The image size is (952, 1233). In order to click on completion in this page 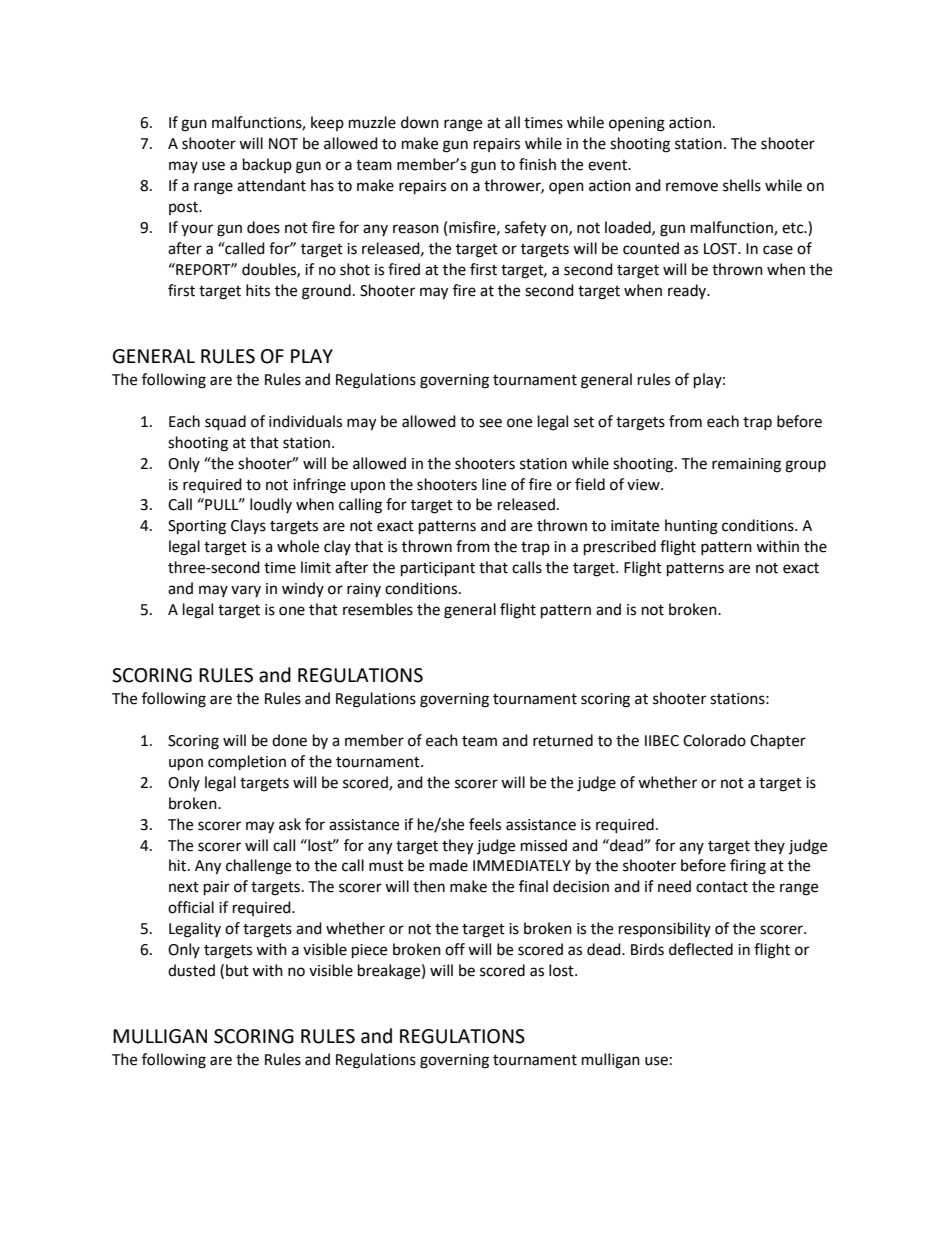, I will do `click(247, 763)`.
